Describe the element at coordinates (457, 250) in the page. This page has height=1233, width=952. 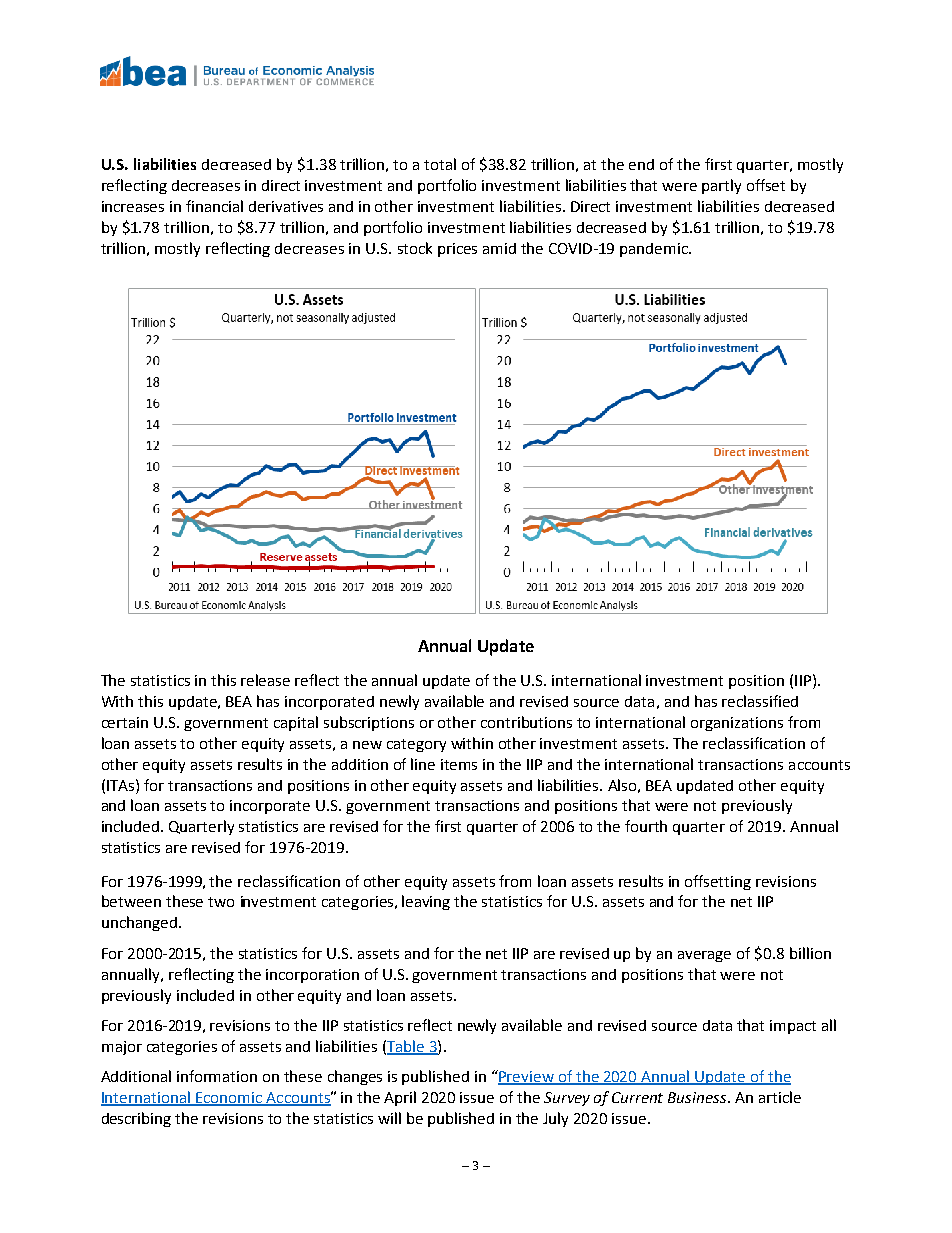
I see `prices` at that location.
